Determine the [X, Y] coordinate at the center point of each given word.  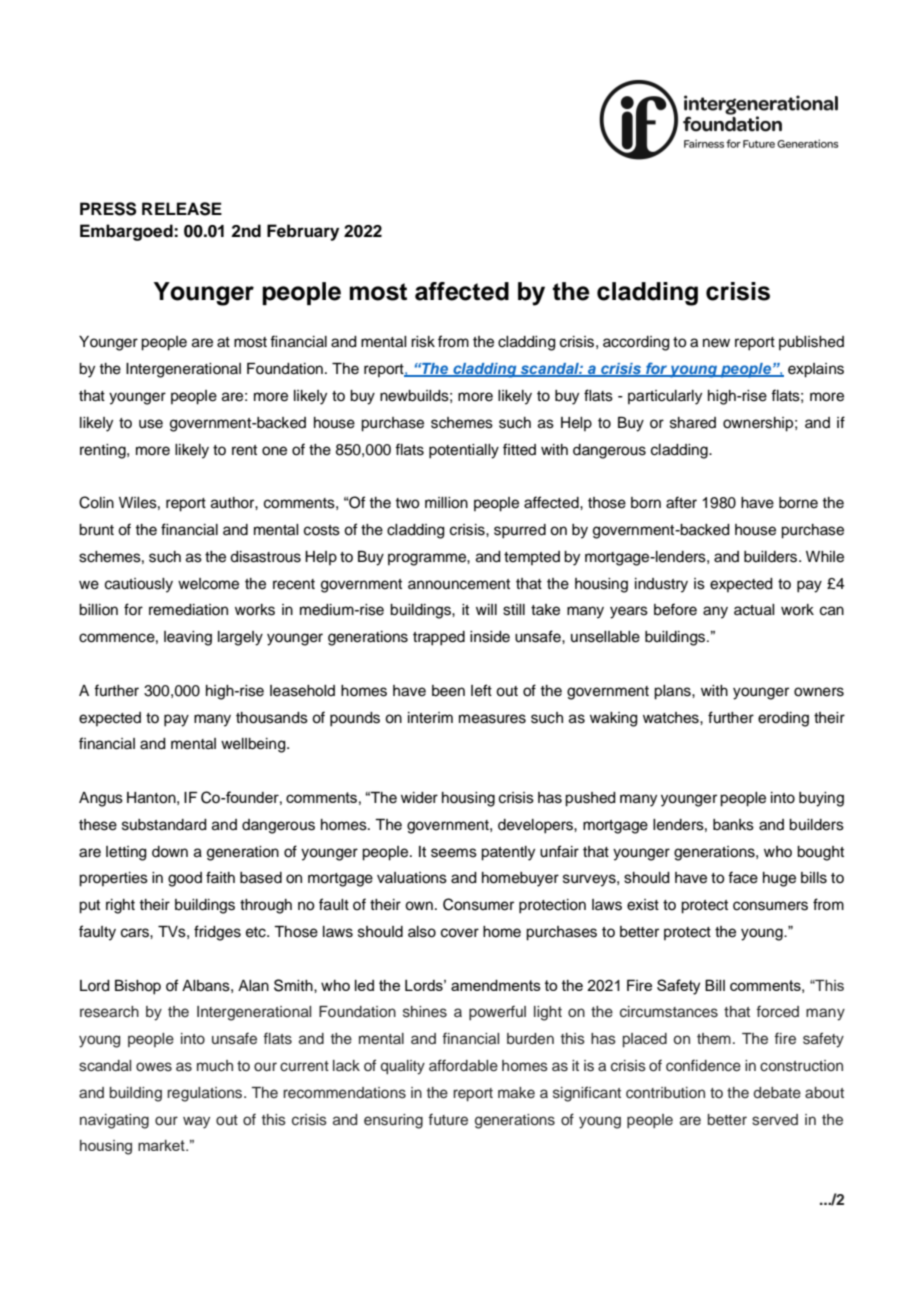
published [811, 343]
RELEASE [182, 209]
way [196, 1122]
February [303, 232]
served [775, 1120]
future [448, 1119]
